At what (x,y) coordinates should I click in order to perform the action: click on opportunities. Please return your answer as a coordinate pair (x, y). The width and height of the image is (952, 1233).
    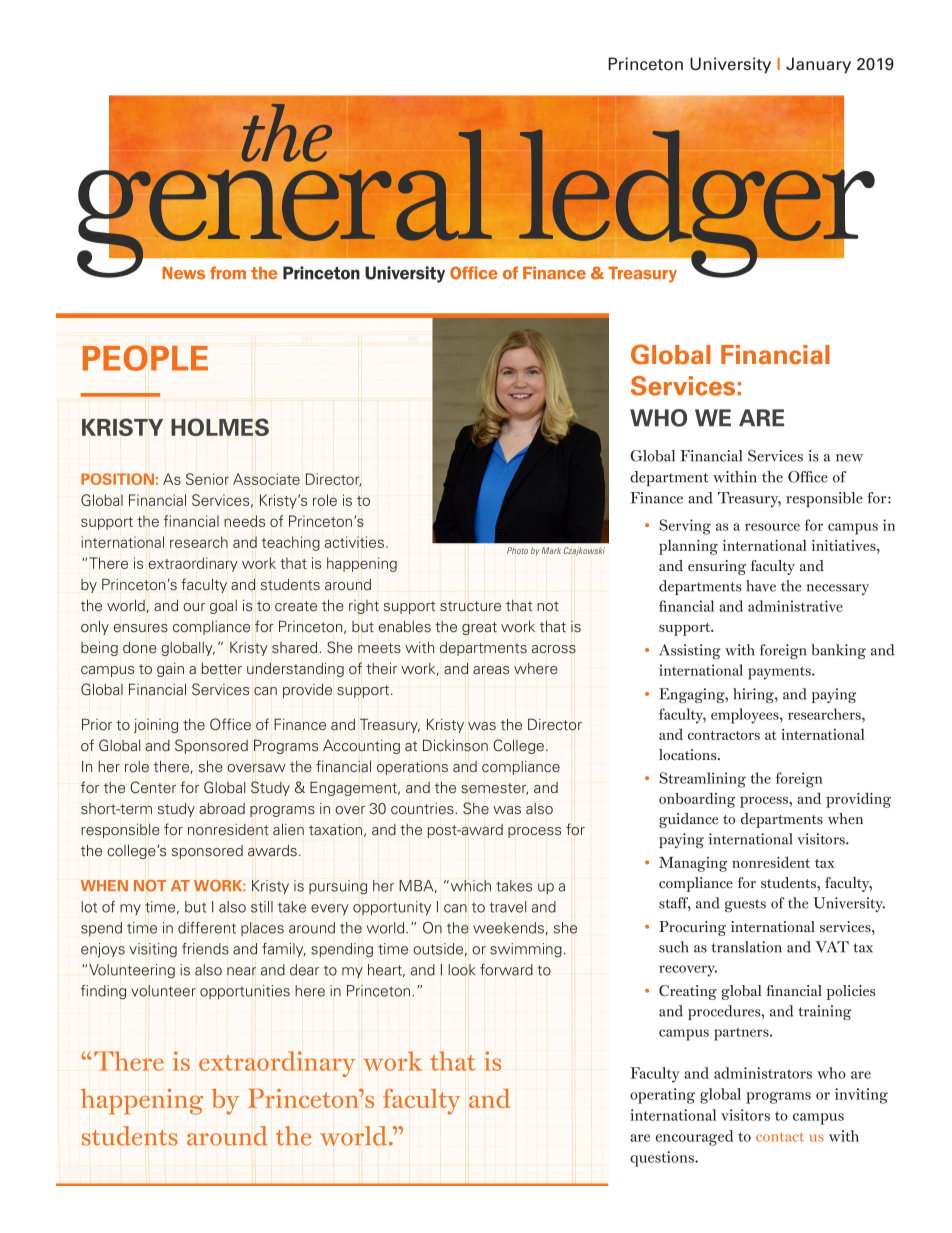
    Looking at the image, I should click on (245, 992).
